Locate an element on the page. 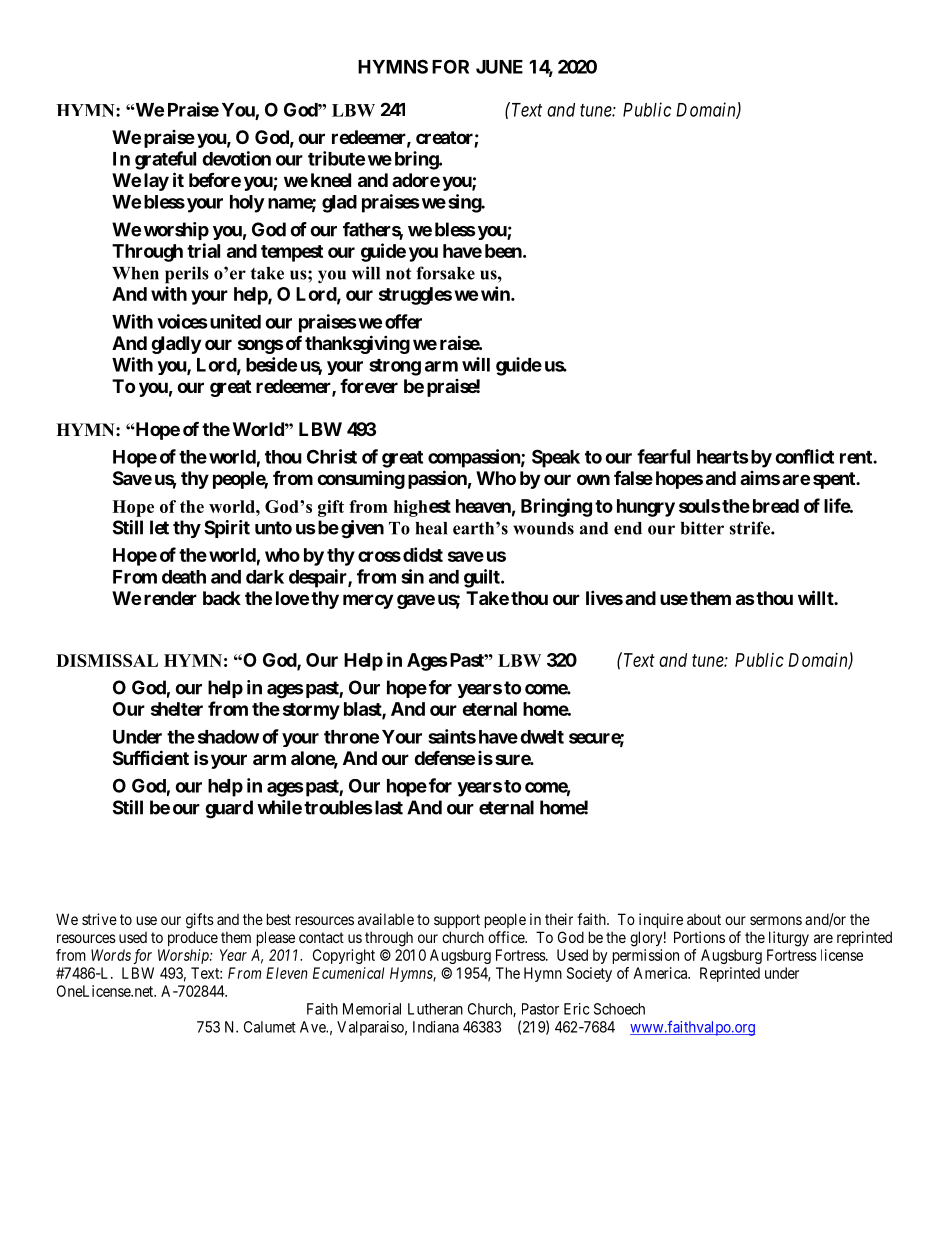 Image resolution: width=952 pixels, height=1233 pixels. guilt is located at coordinates (483, 578).
